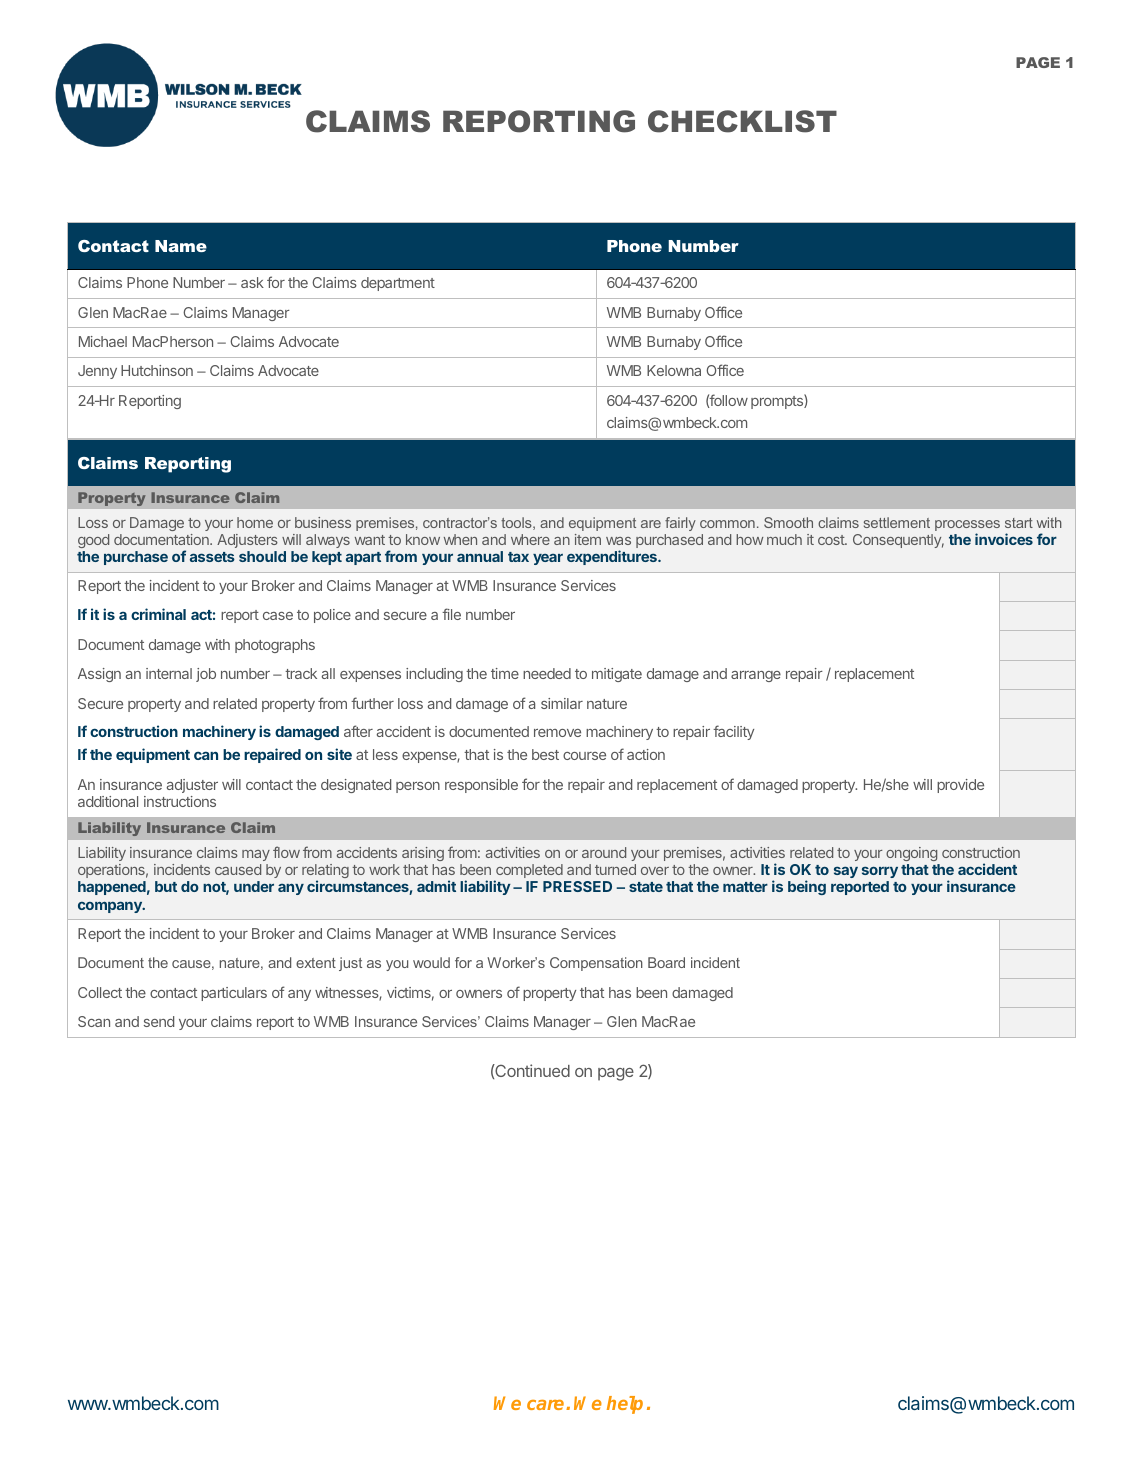 This screenshot has height=1478, width=1142. Describe the element at coordinates (159, 1021) in the screenshot. I see `send` at that location.
